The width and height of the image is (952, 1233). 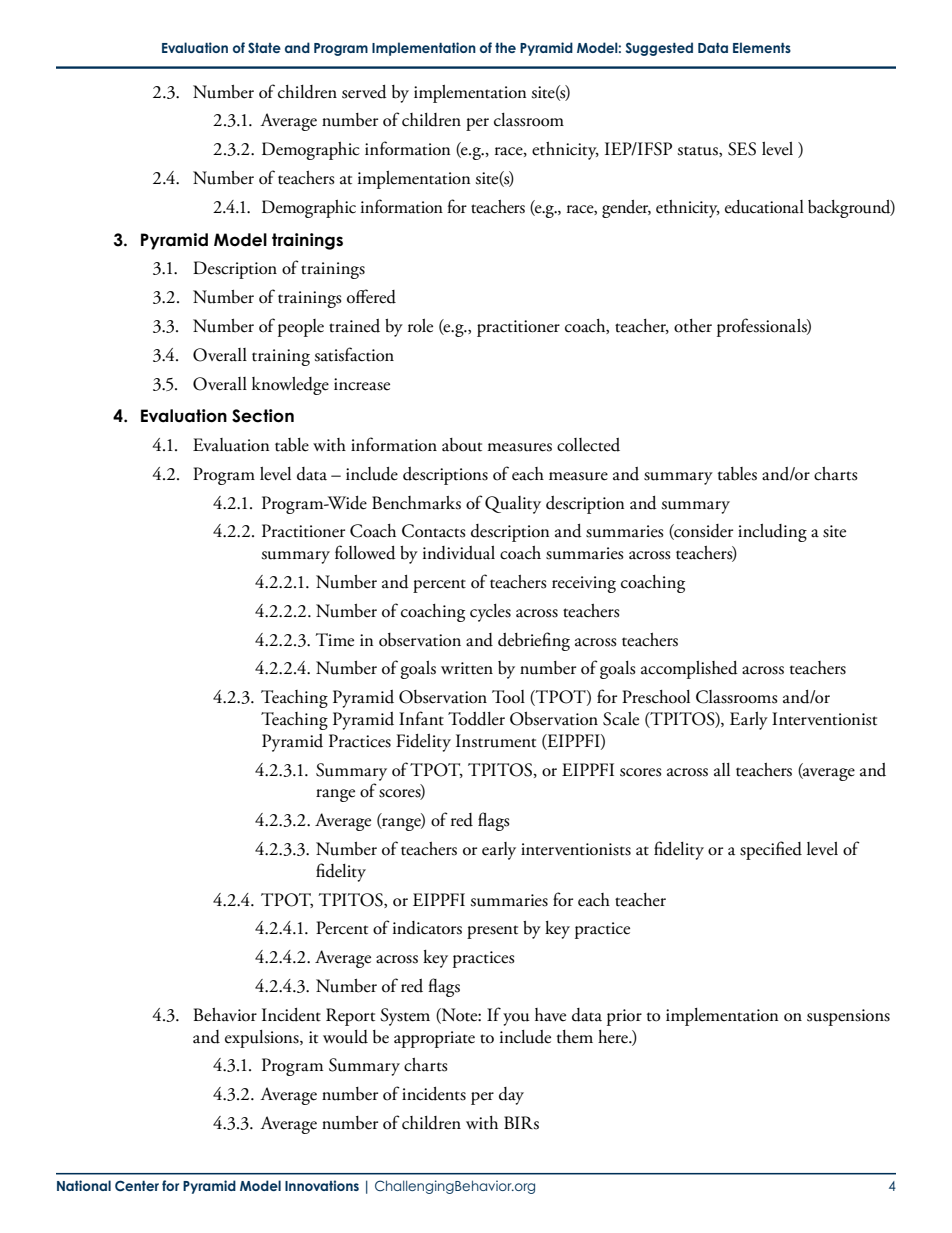 I want to click on cycles, so click(x=490, y=613).
